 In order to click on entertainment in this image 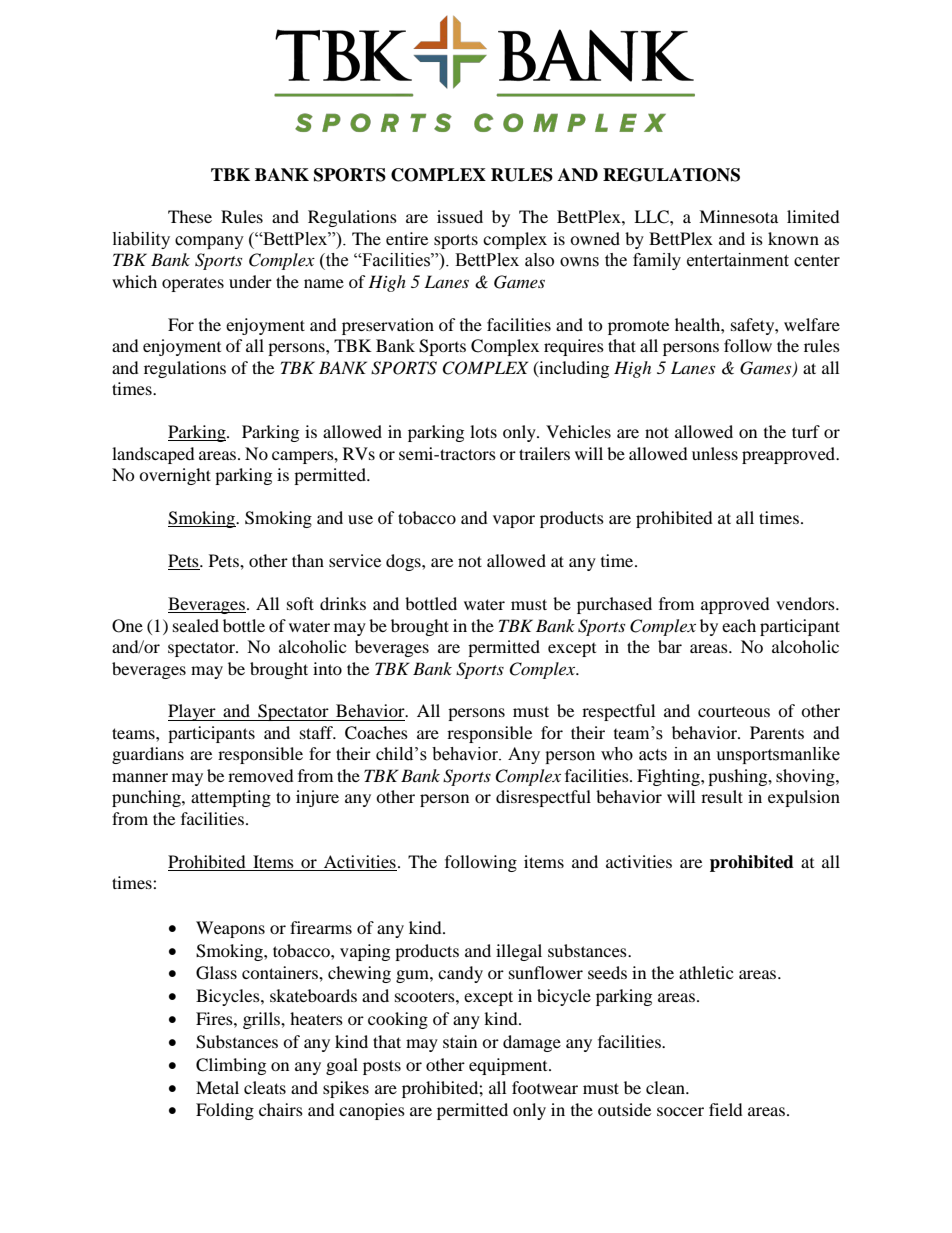, I will do `click(738, 260)`.
